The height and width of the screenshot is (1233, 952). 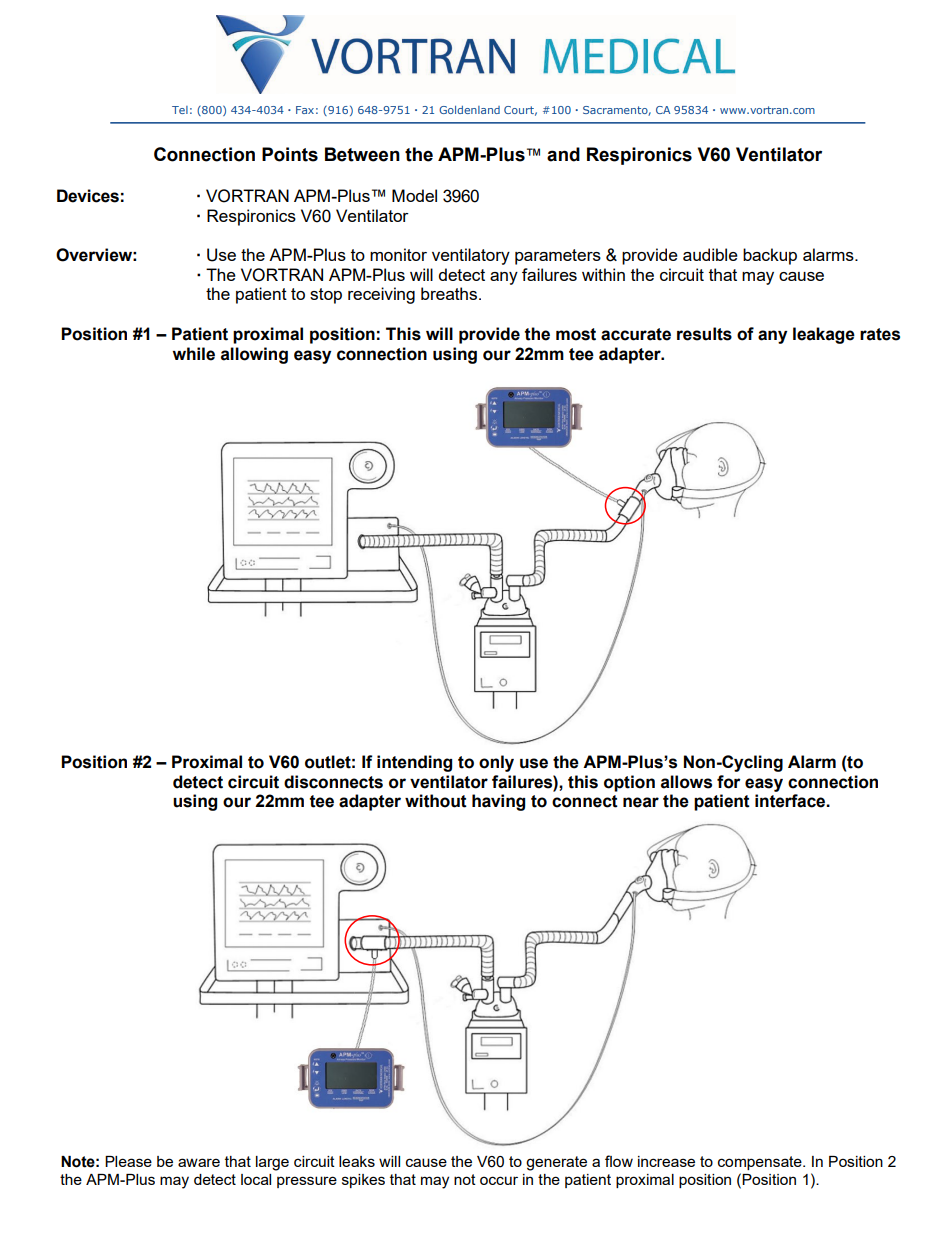 I want to click on allows, so click(x=686, y=782).
